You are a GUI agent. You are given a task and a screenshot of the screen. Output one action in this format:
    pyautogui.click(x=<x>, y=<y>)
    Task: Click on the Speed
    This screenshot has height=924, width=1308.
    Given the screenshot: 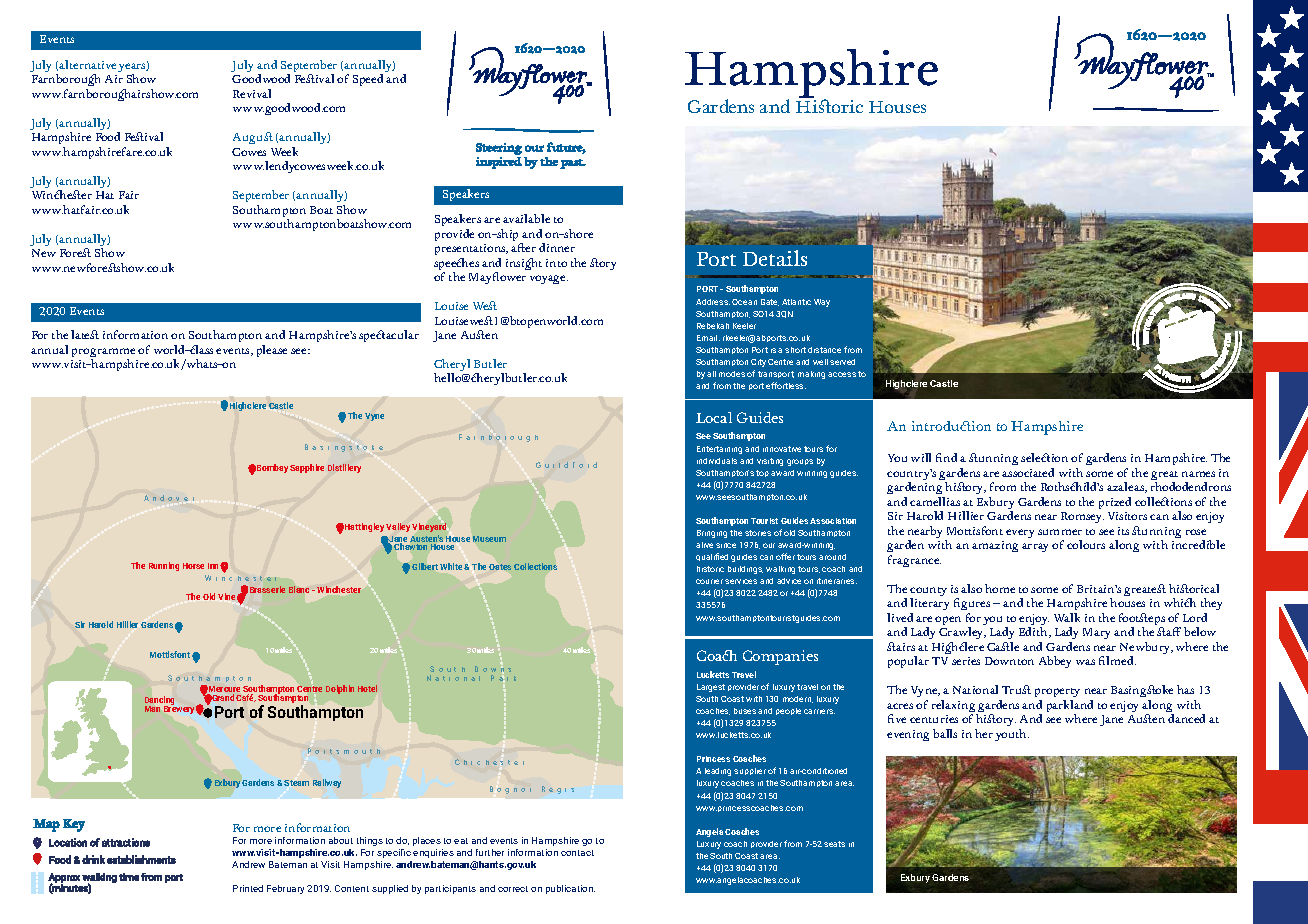 What is the action you would take?
    pyautogui.click(x=368, y=80)
